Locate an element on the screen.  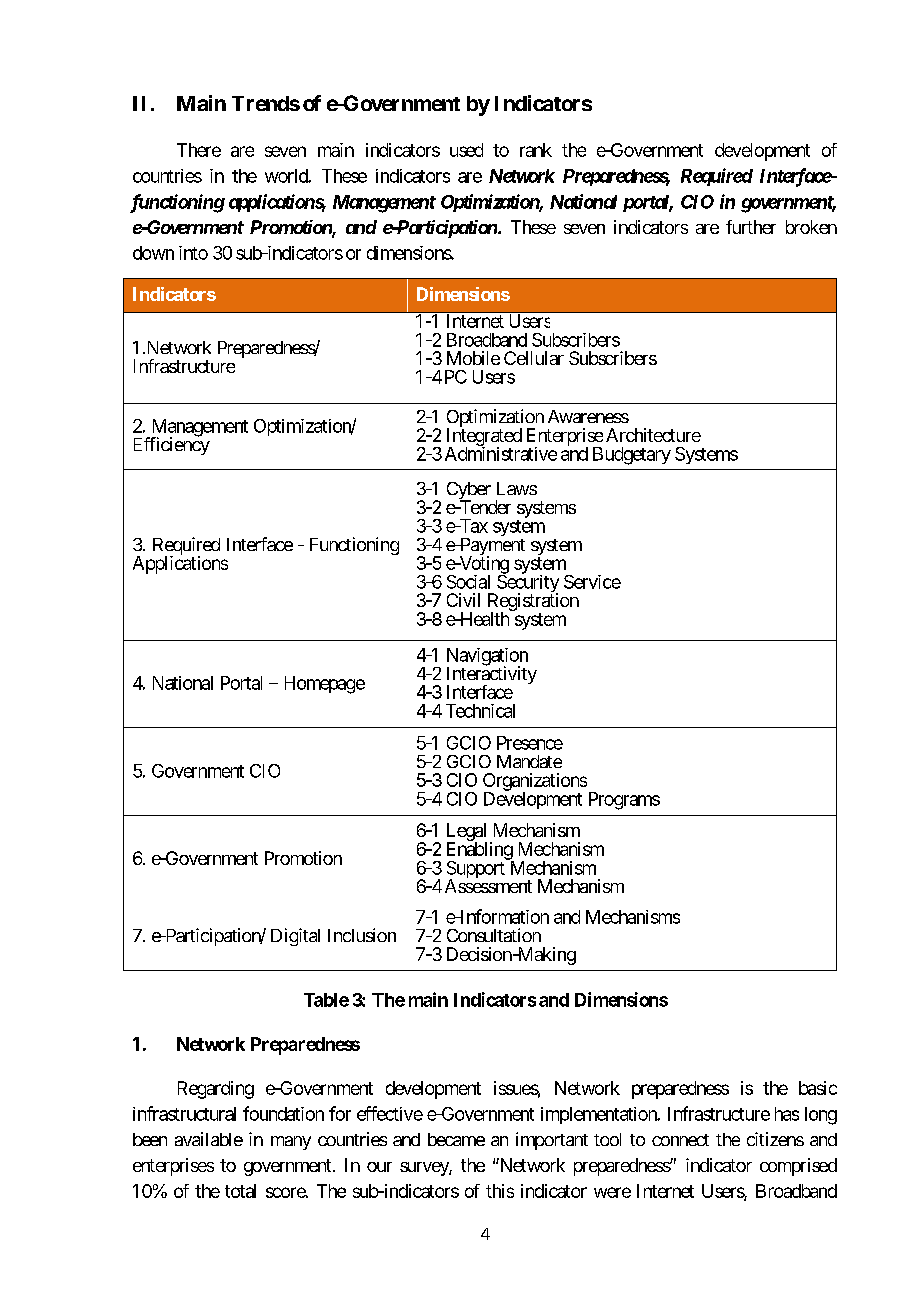
Service is located at coordinates (592, 582).
